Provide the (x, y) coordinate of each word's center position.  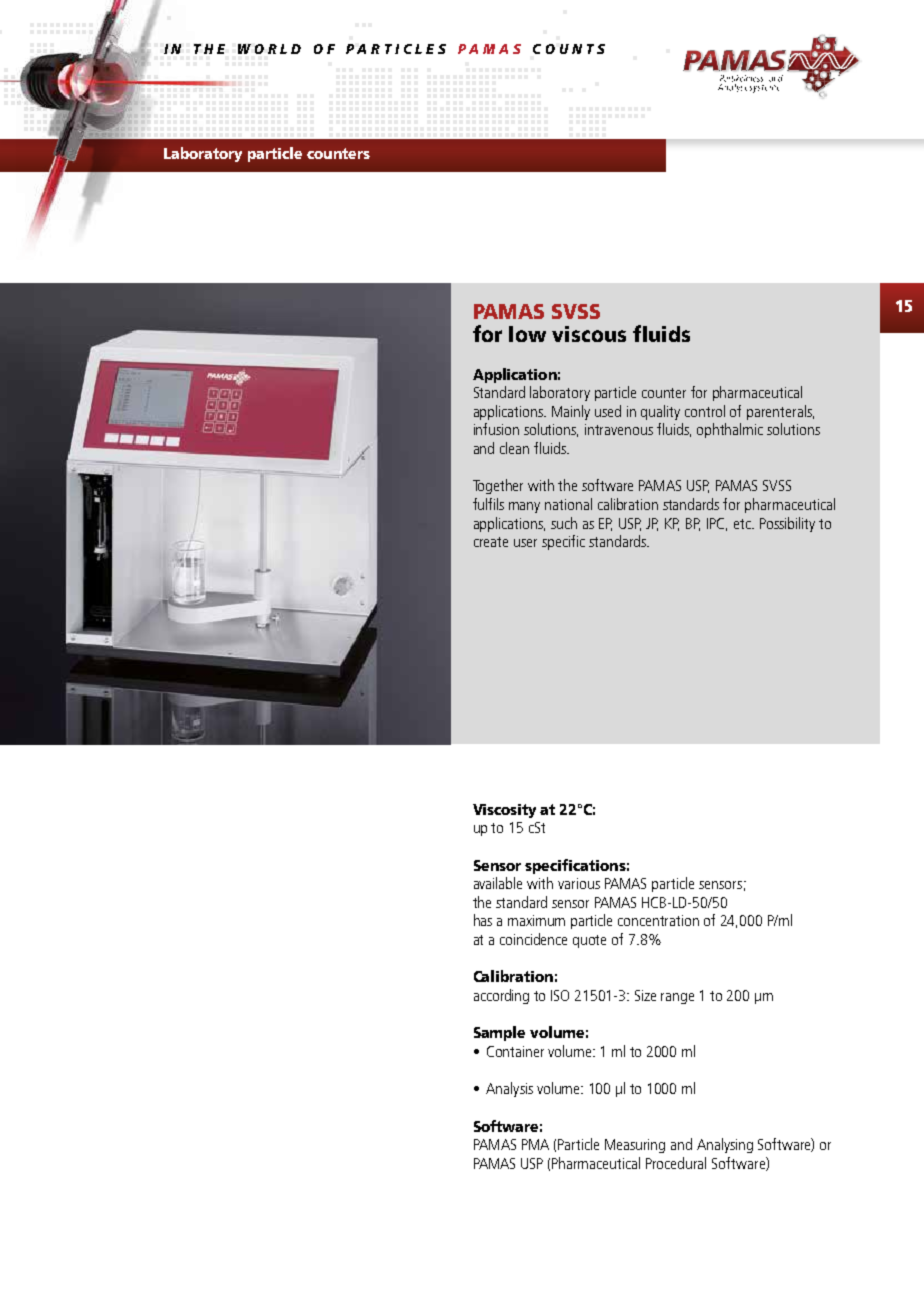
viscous (589, 334)
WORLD (269, 49)
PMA (535, 1144)
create (491, 542)
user (525, 543)
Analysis (509, 1089)
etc (743, 524)
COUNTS (569, 49)
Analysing (725, 1145)
